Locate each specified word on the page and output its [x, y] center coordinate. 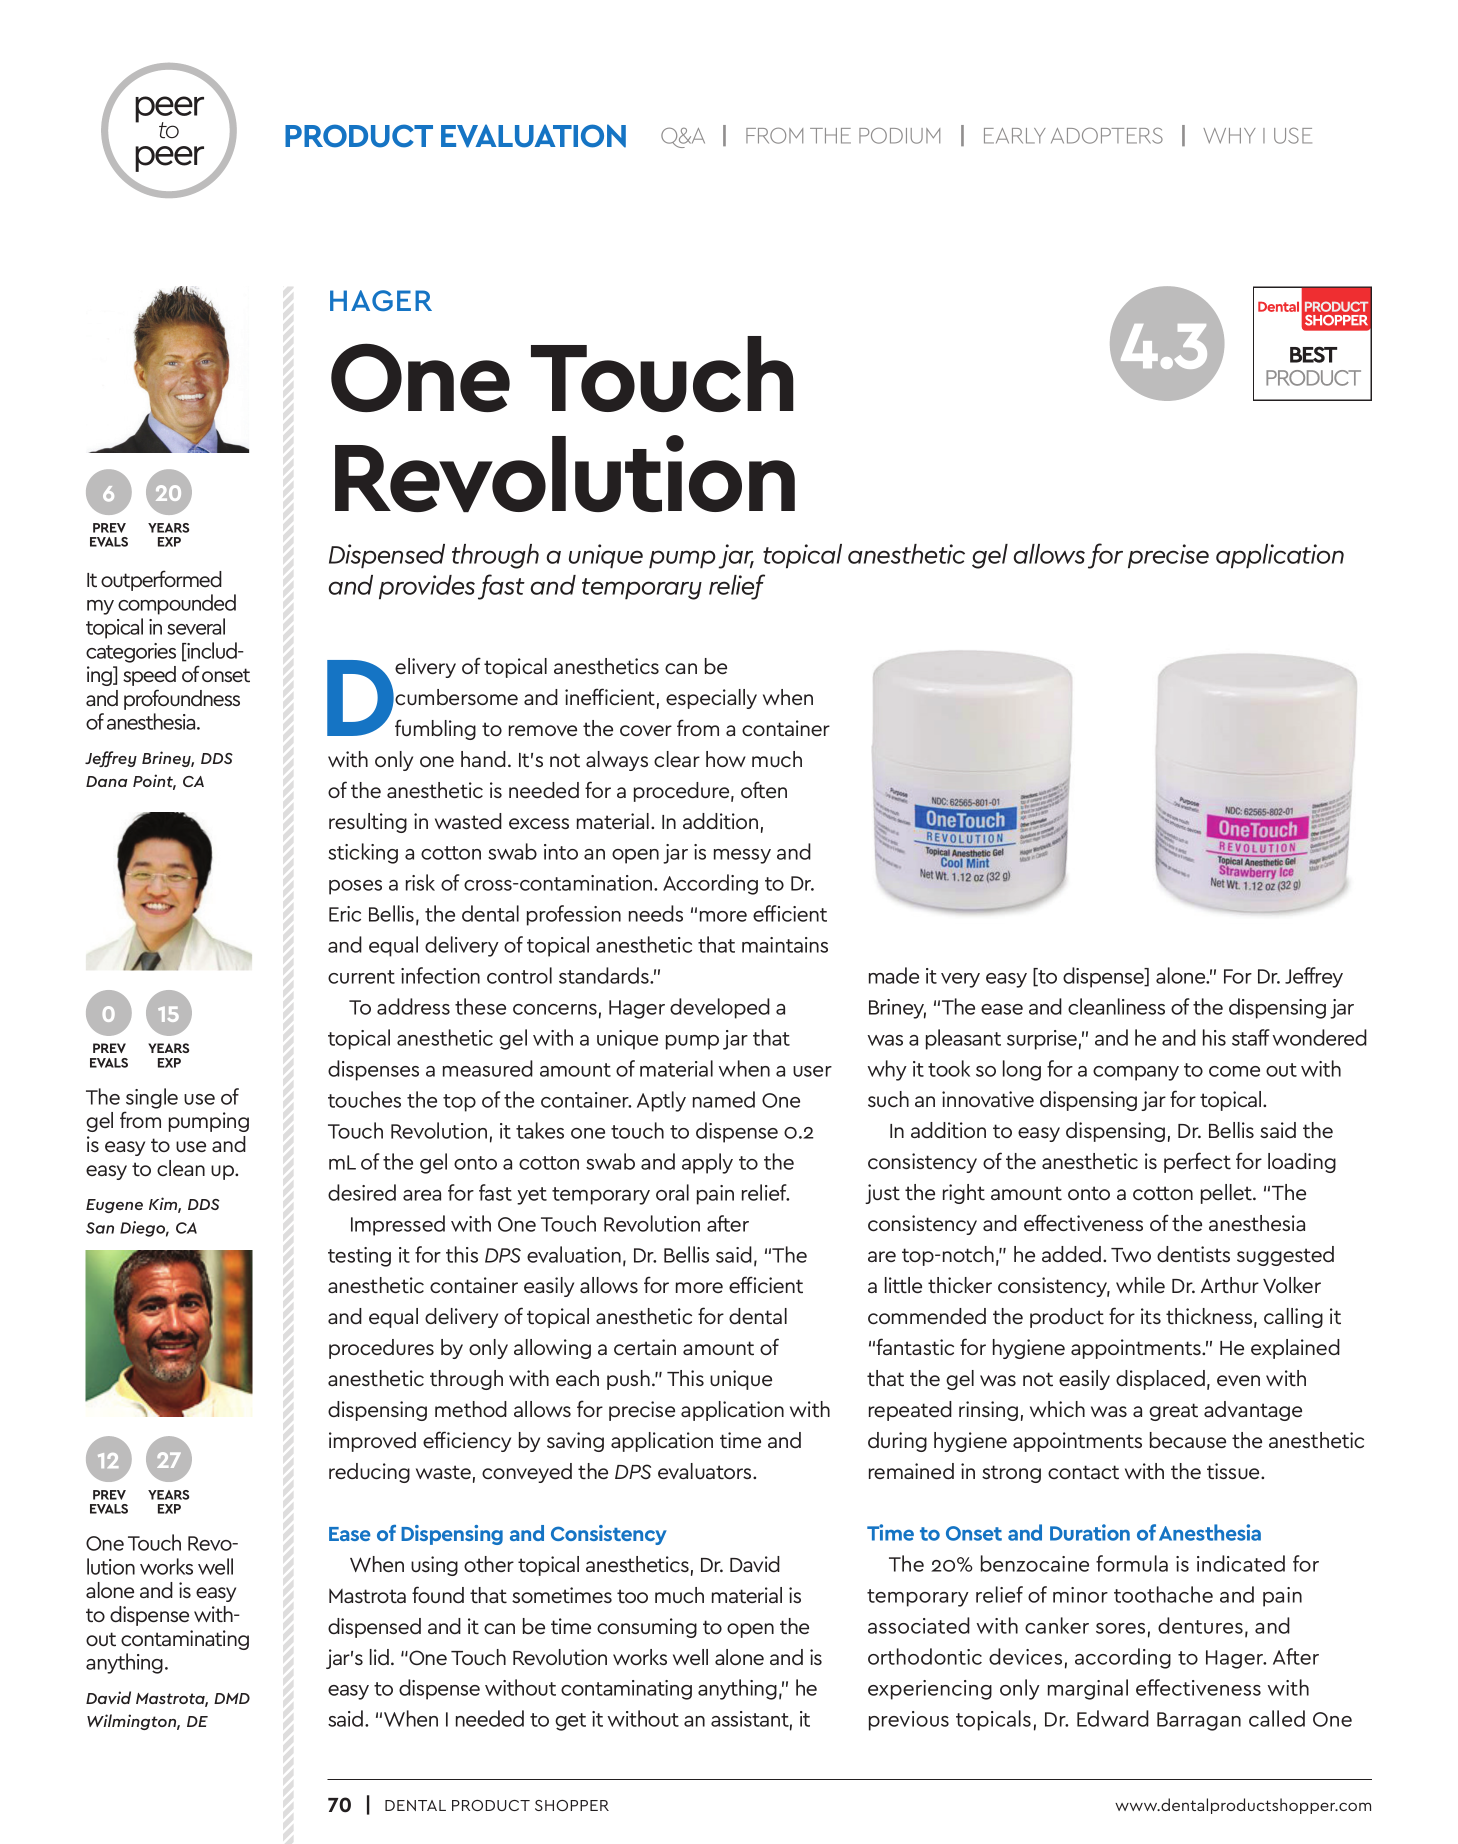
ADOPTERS [1107, 135]
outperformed [161, 580]
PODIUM [899, 136]
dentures [1200, 1625]
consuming [647, 1628]
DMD [232, 1698]
